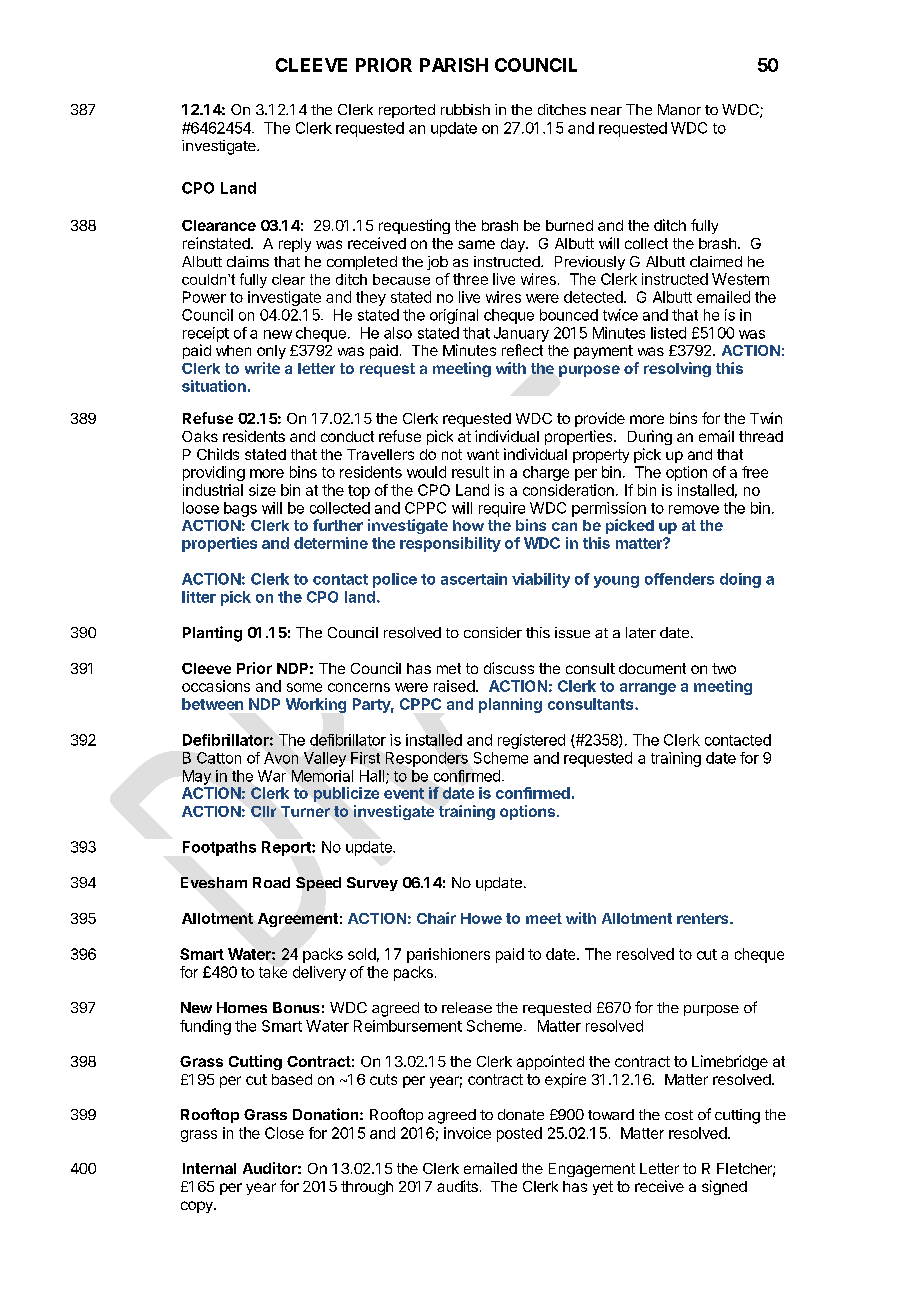 This image has width=924, height=1307. I want to click on two, so click(724, 668).
